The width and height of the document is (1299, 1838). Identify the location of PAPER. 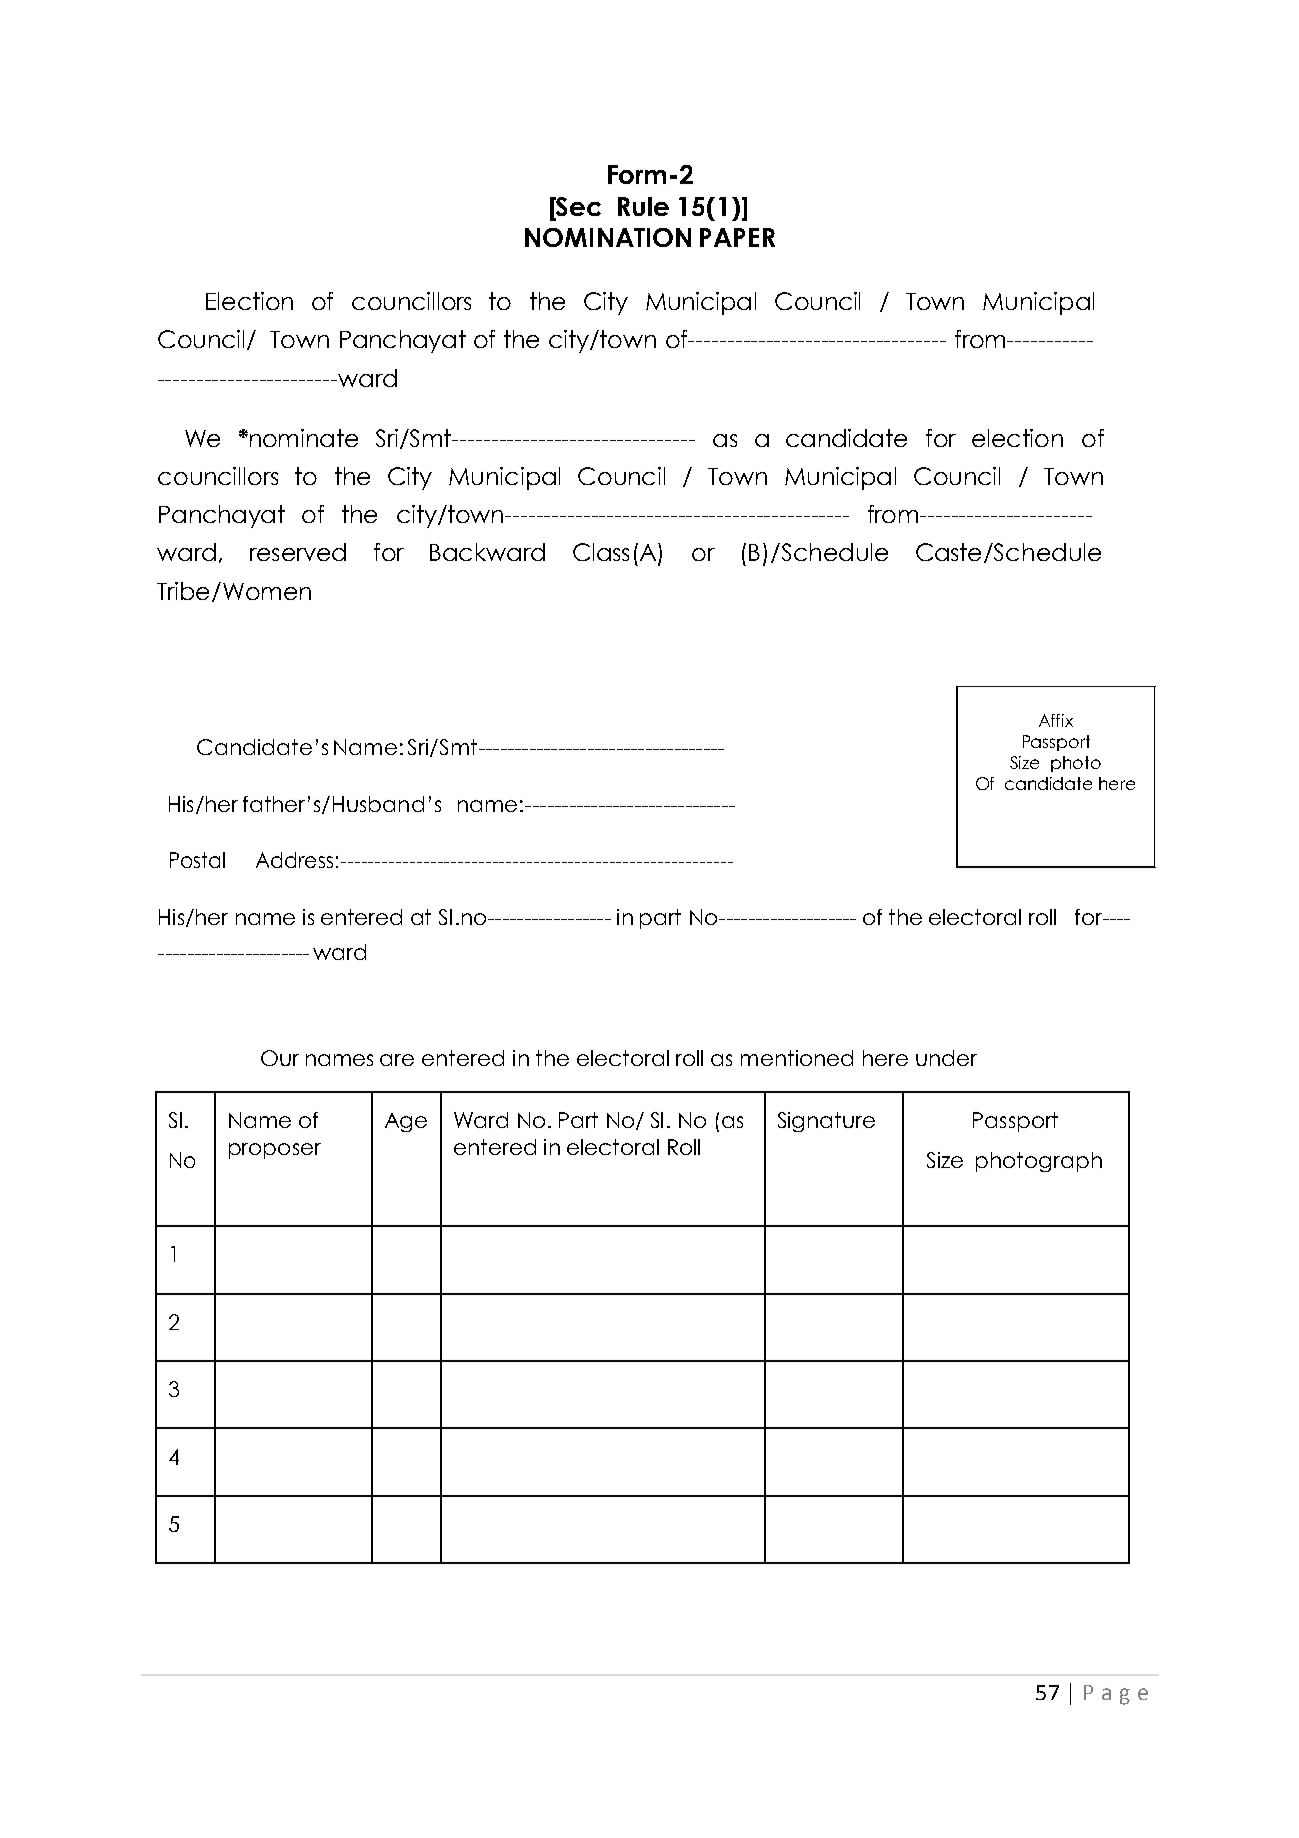
(737, 237).
